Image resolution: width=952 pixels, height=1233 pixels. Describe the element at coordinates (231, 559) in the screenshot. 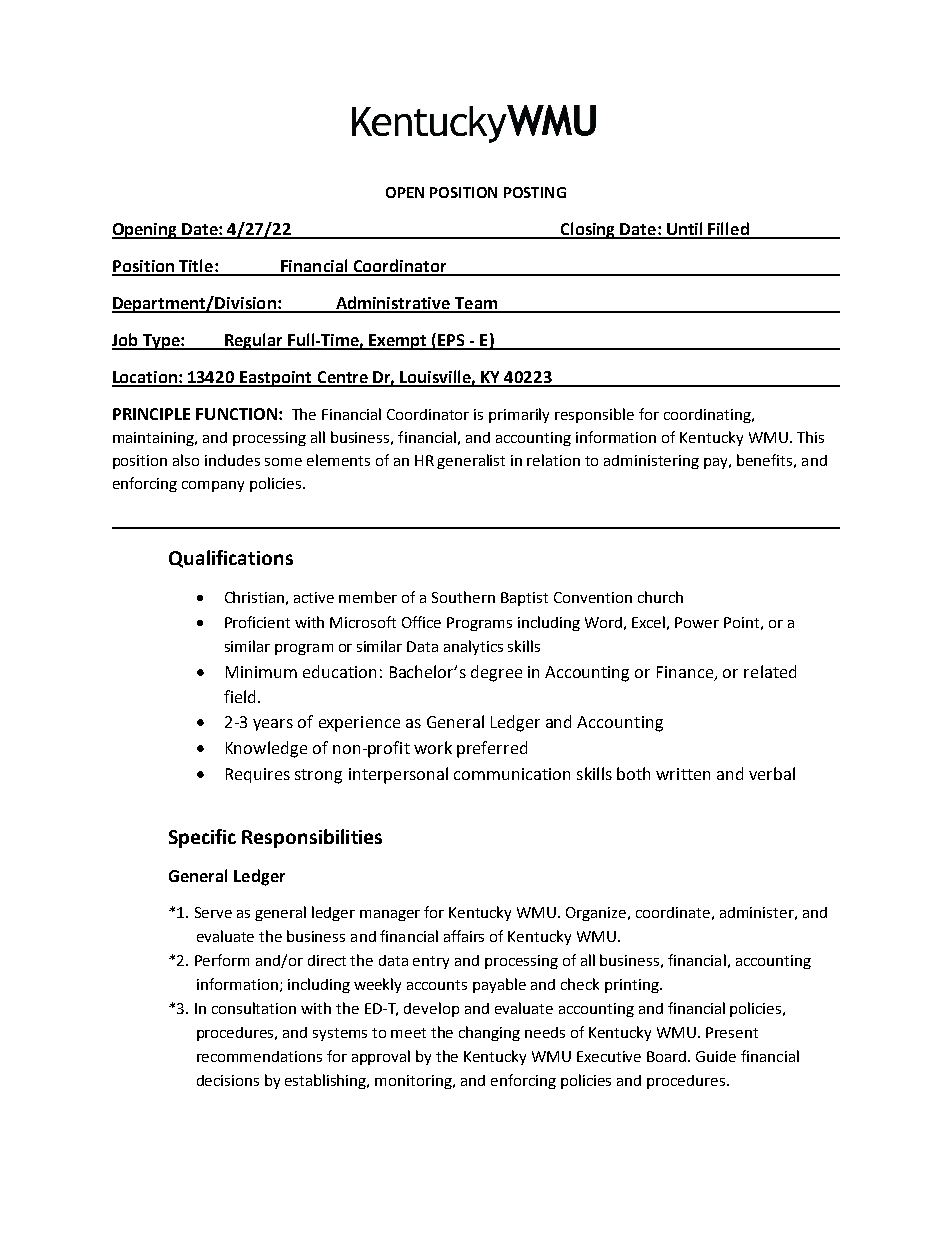

I see `Qualifications` at that location.
